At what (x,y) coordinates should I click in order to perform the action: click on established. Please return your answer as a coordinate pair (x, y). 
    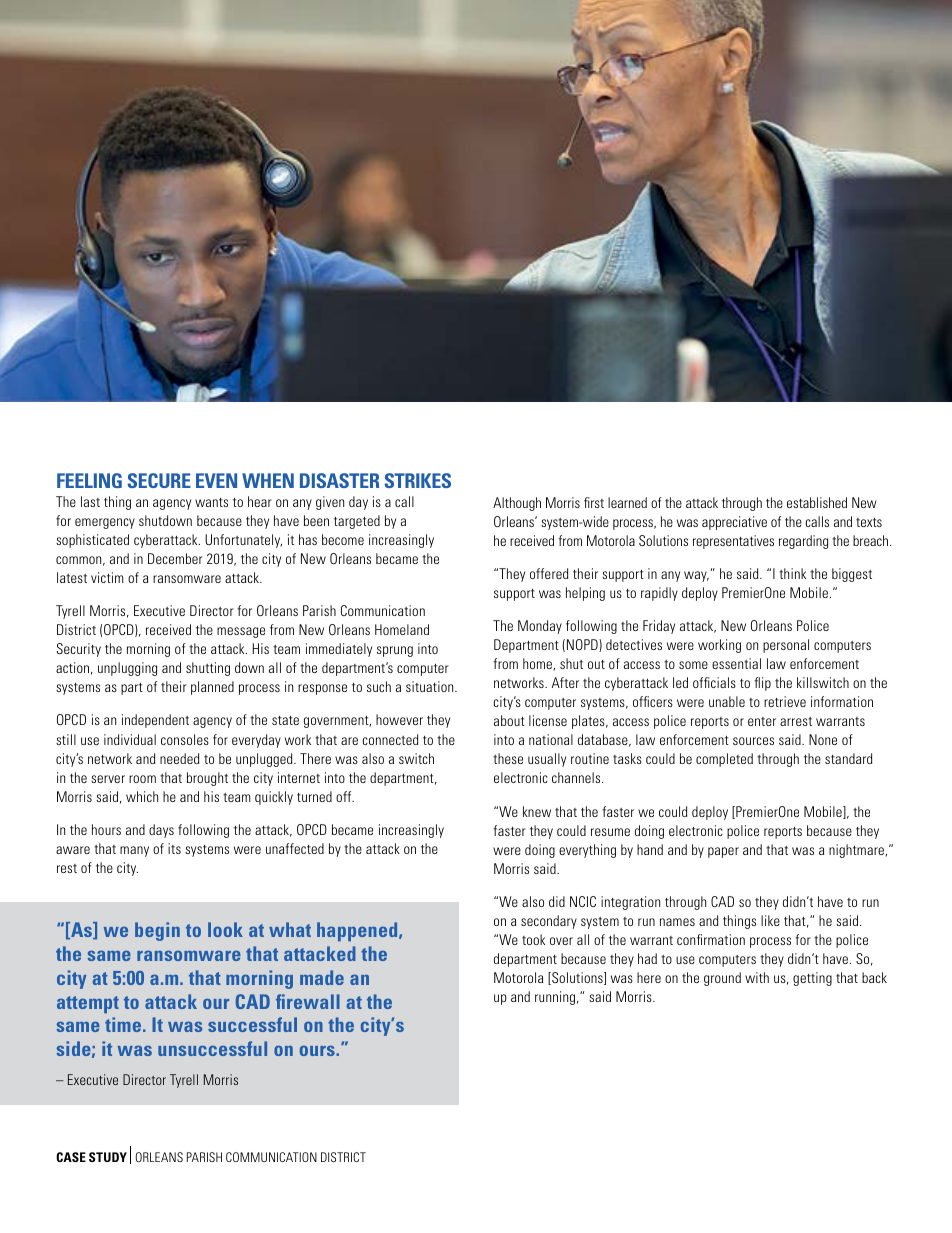
    Looking at the image, I should click on (817, 502).
